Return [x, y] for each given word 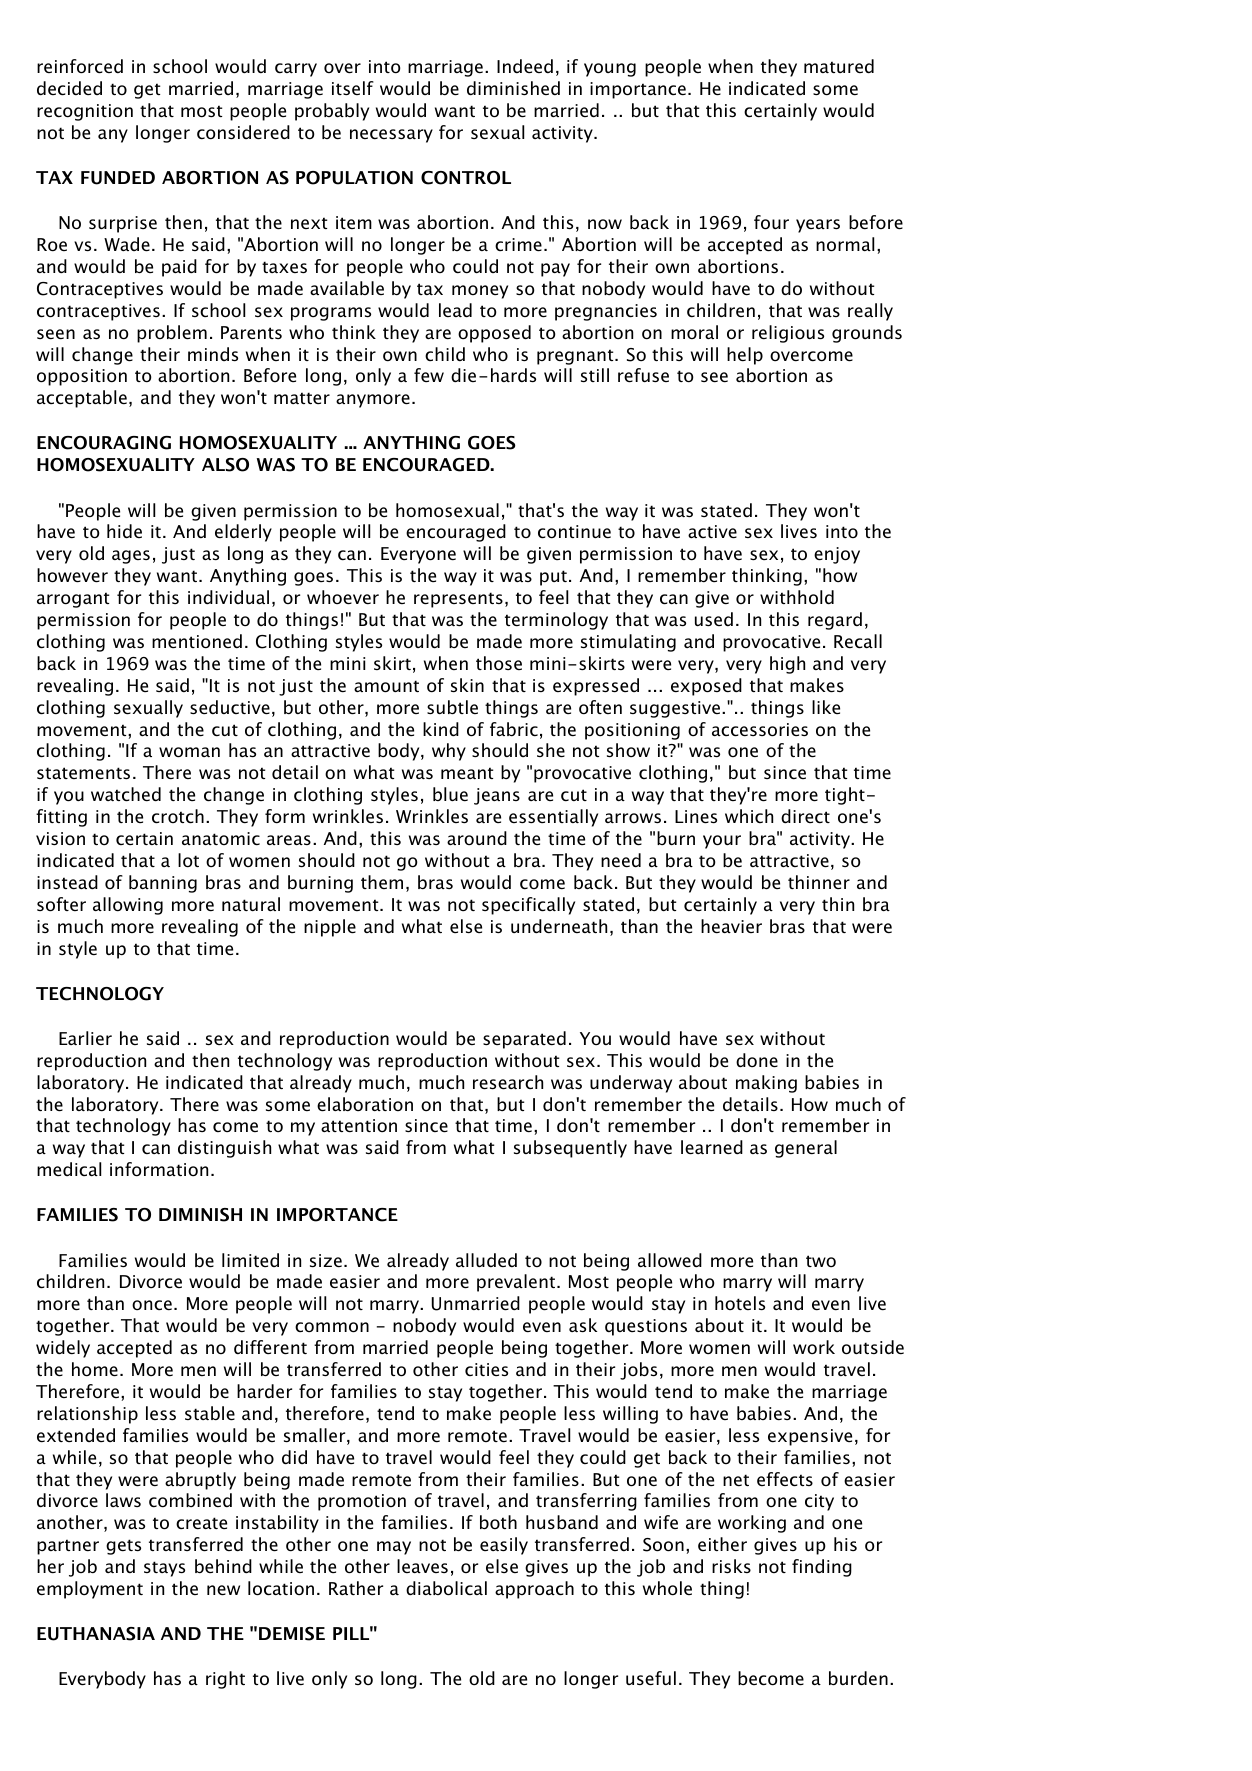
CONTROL [466, 178]
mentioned [197, 641]
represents [458, 600]
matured [839, 66]
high [787, 665]
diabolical [446, 1588]
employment [90, 1590]
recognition [85, 112]
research [508, 1082]
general [806, 1149]
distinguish [224, 1149]
